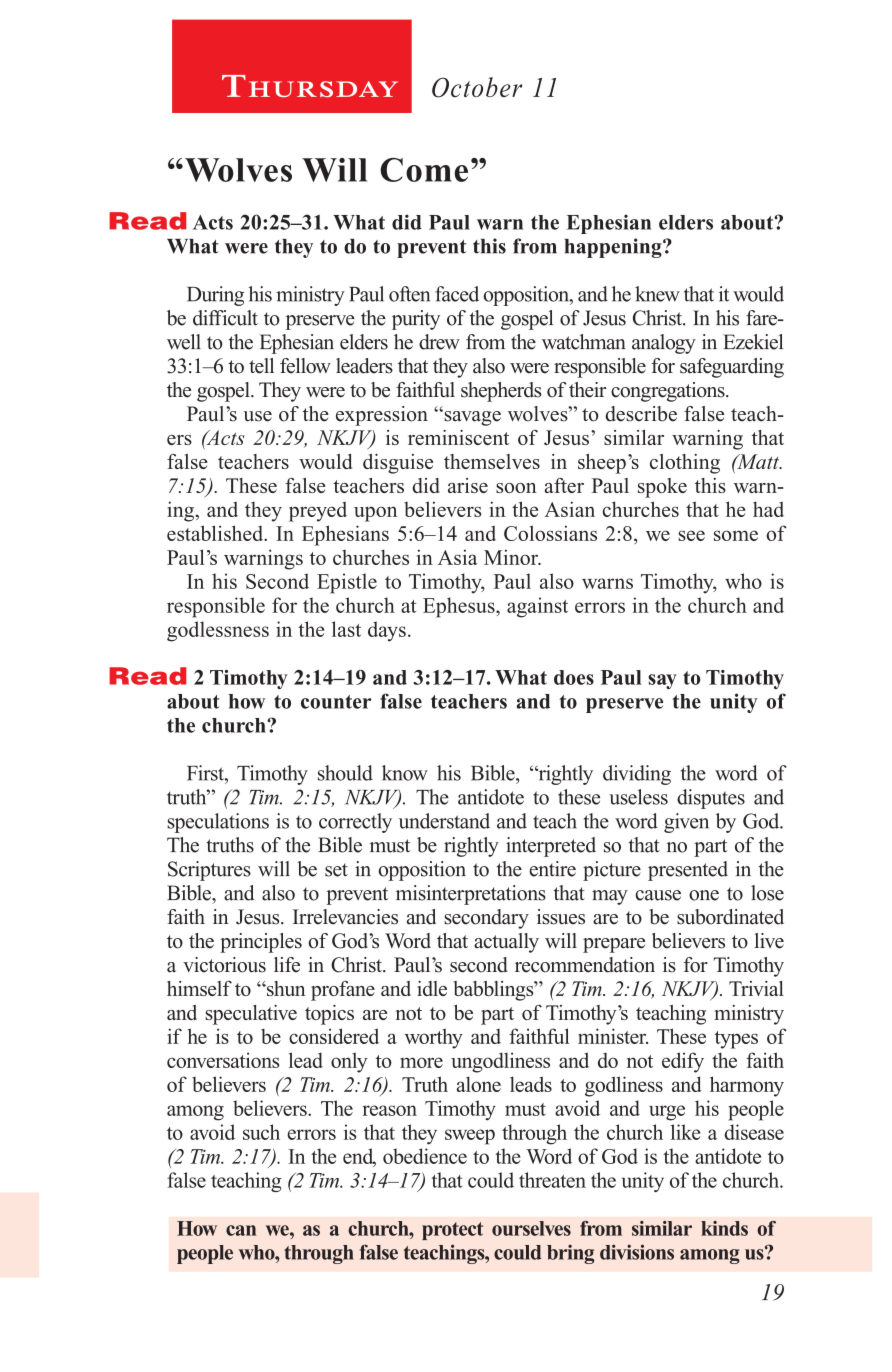 This screenshot has height=1372, width=892. Describe the element at coordinates (452, 1231) in the screenshot. I see `protect` at that location.
